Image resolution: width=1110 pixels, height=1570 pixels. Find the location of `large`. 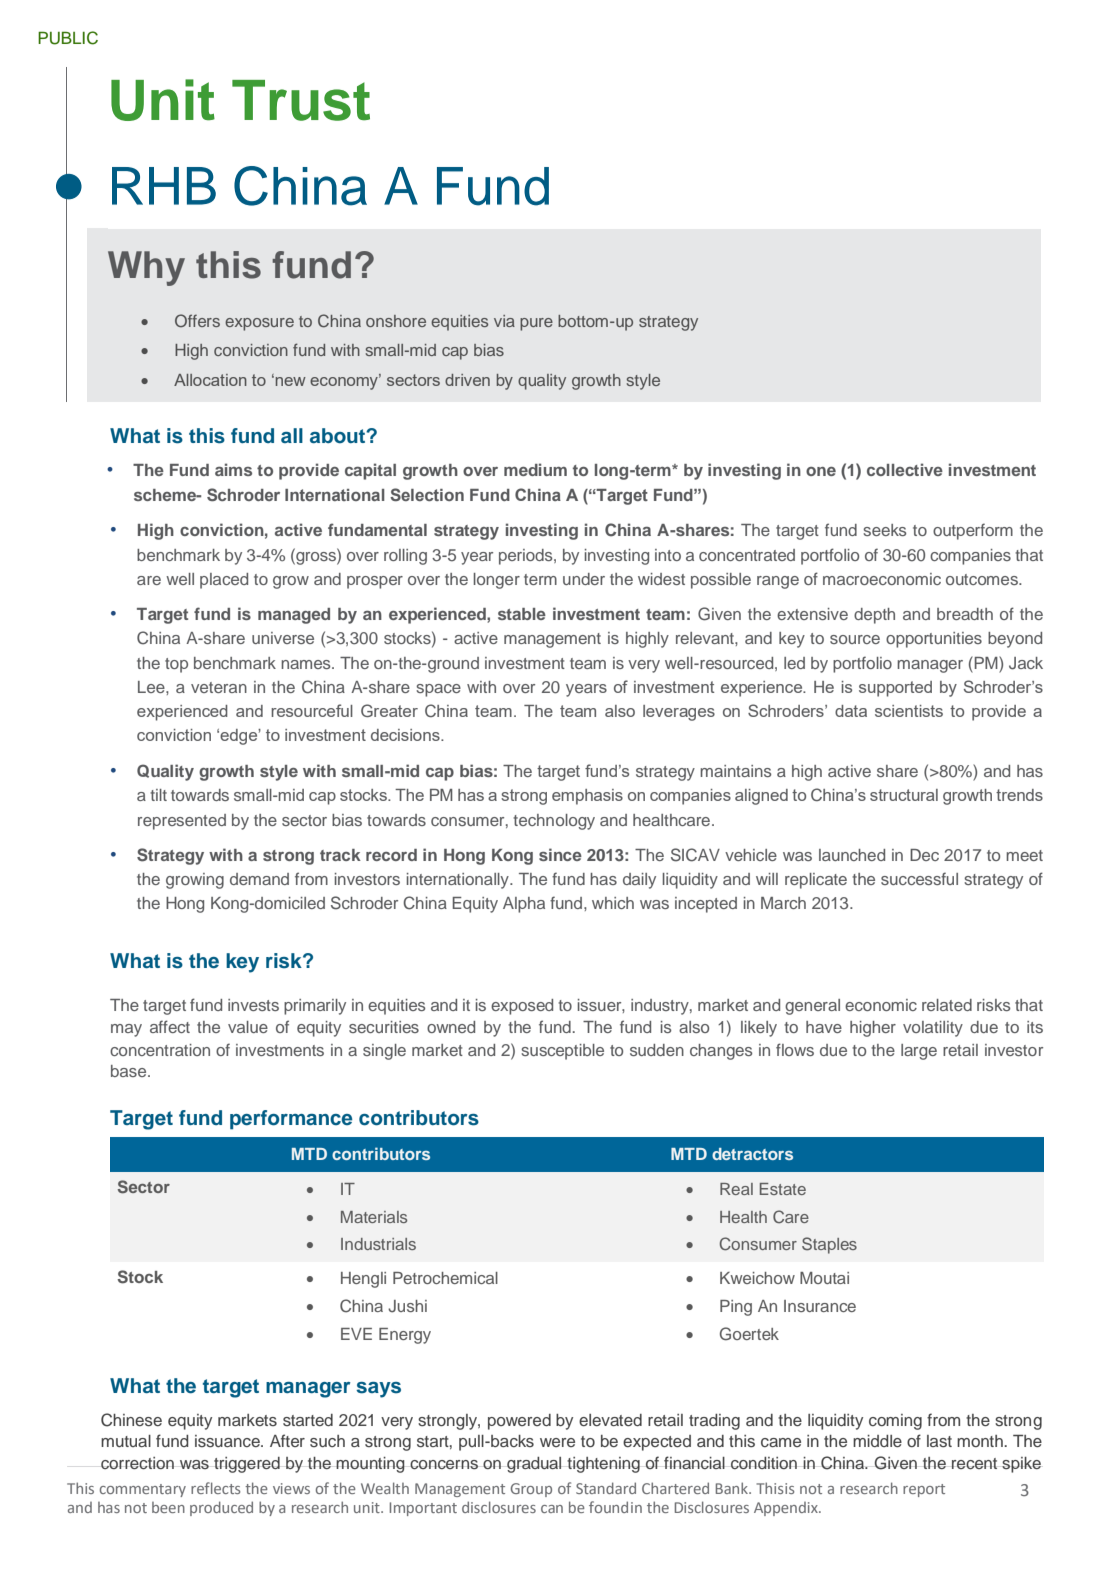

large is located at coordinates (919, 1052).
